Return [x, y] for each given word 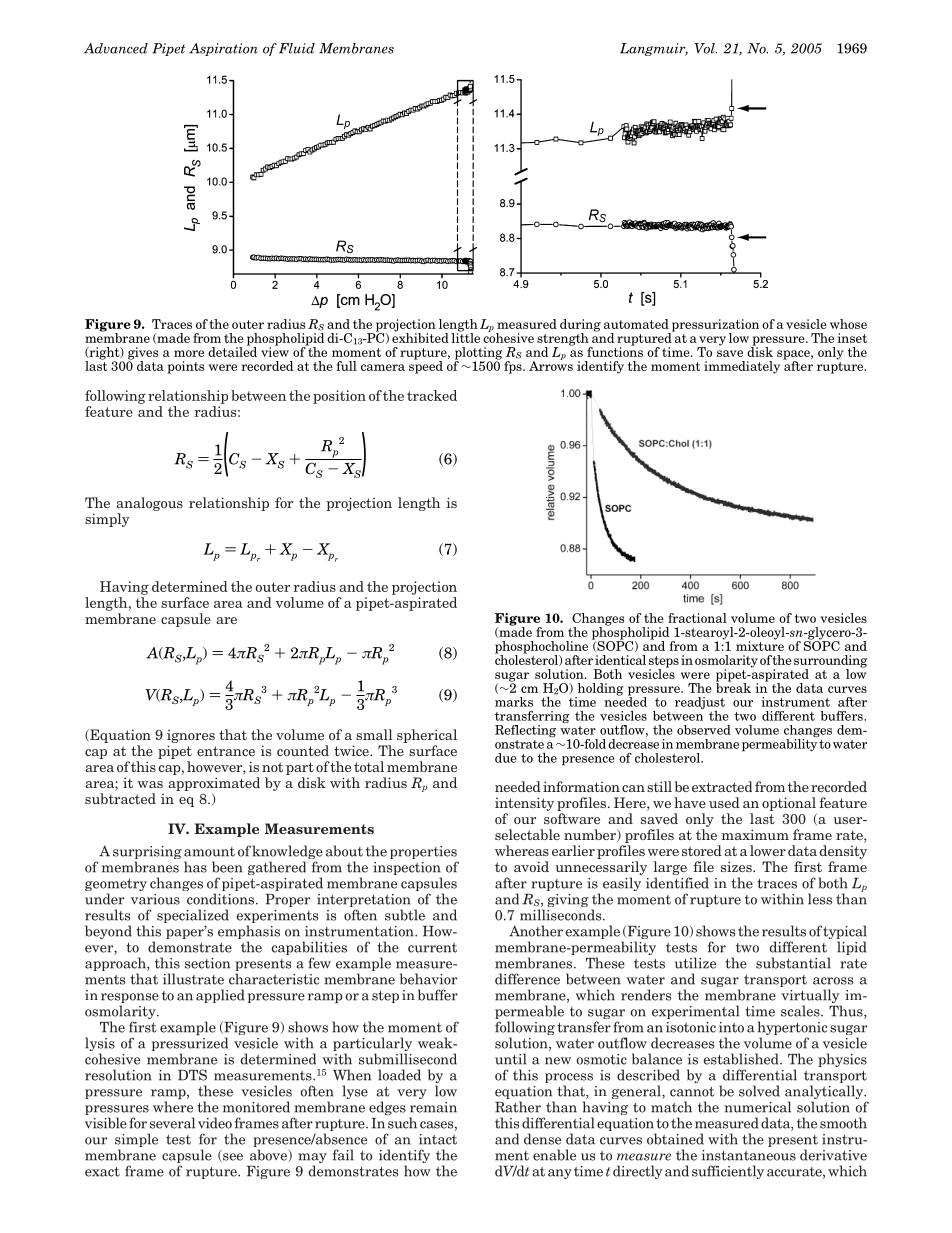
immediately [742, 367]
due [506, 758]
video [215, 1123]
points [185, 367]
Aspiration [223, 49]
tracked [432, 395]
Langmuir [654, 49]
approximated [214, 784]
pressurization [714, 326]
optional [789, 804]
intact [438, 1139]
